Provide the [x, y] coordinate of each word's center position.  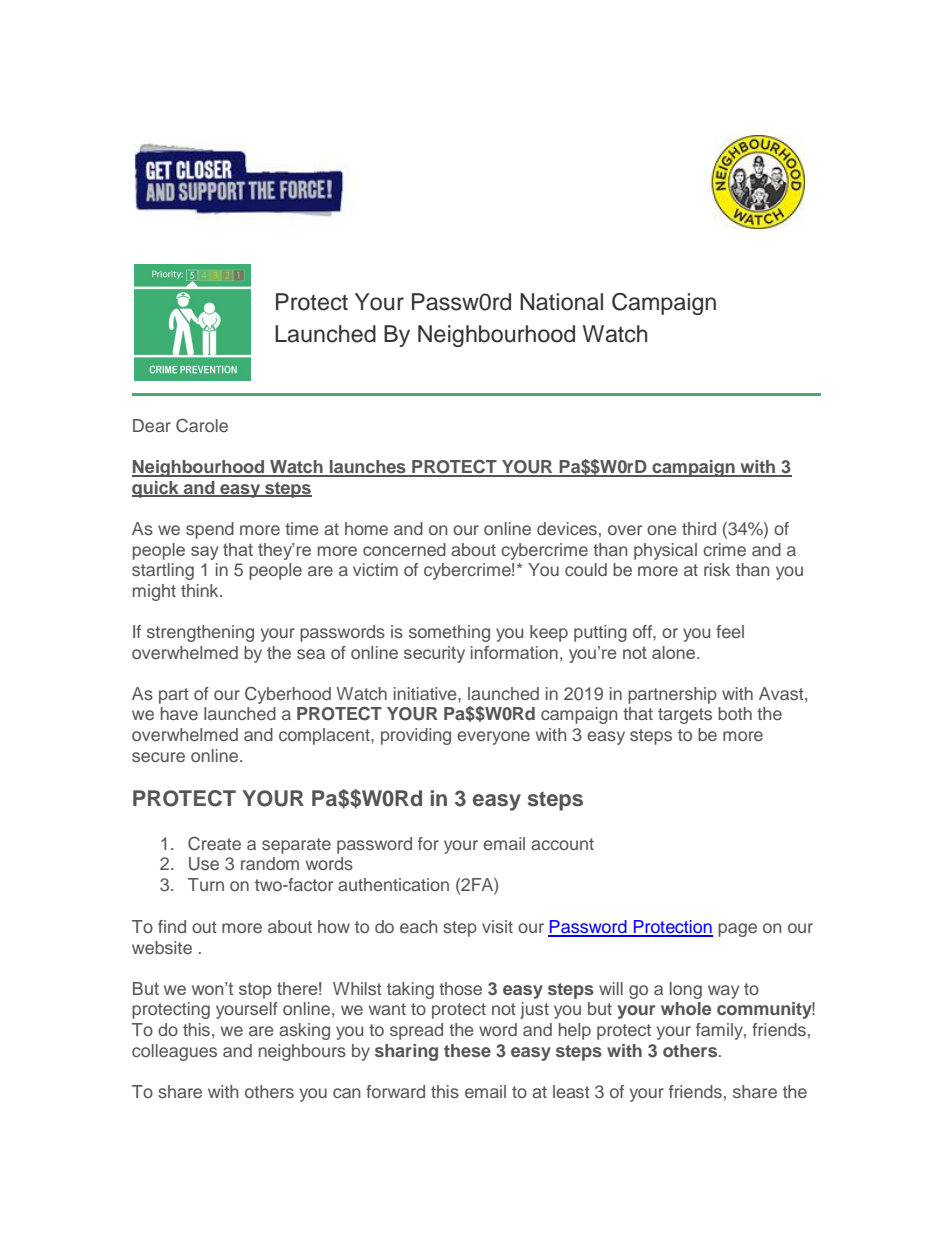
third [699, 528]
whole [686, 1008]
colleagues [174, 1052]
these [467, 1050]
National [561, 302]
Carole [202, 425]
